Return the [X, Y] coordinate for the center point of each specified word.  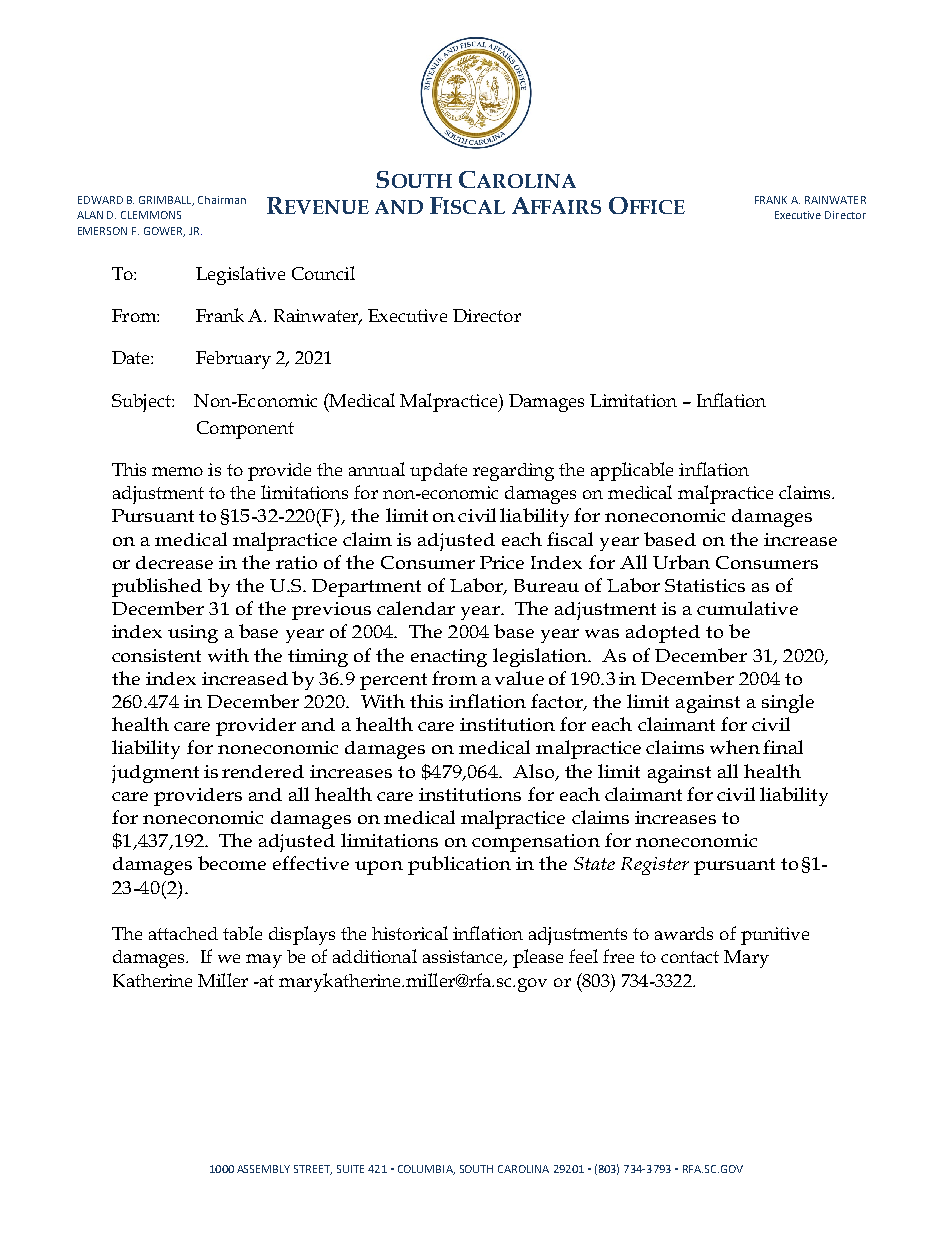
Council [323, 273]
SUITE [350, 1169]
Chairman [222, 200]
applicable [632, 471]
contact [690, 957]
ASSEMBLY [263, 1169]
